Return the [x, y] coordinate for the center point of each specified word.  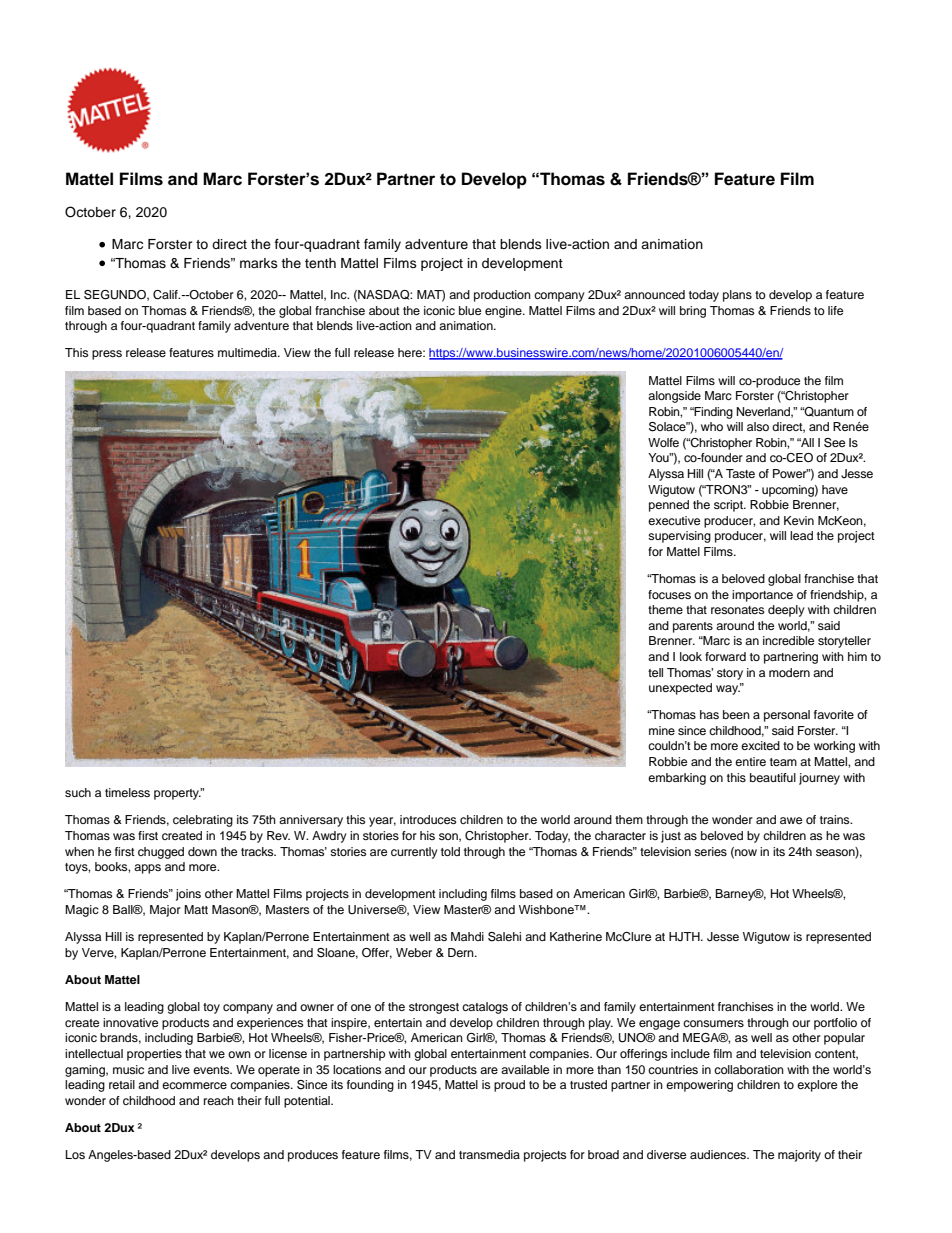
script [729, 506]
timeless [127, 792]
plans [737, 296]
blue [470, 310]
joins [188, 895]
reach [219, 1100]
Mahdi [467, 936]
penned [669, 506]
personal [787, 716]
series [710, 851]
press [107, 355]
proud [509, 1086]
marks [259, 263]
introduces [428, 819]
